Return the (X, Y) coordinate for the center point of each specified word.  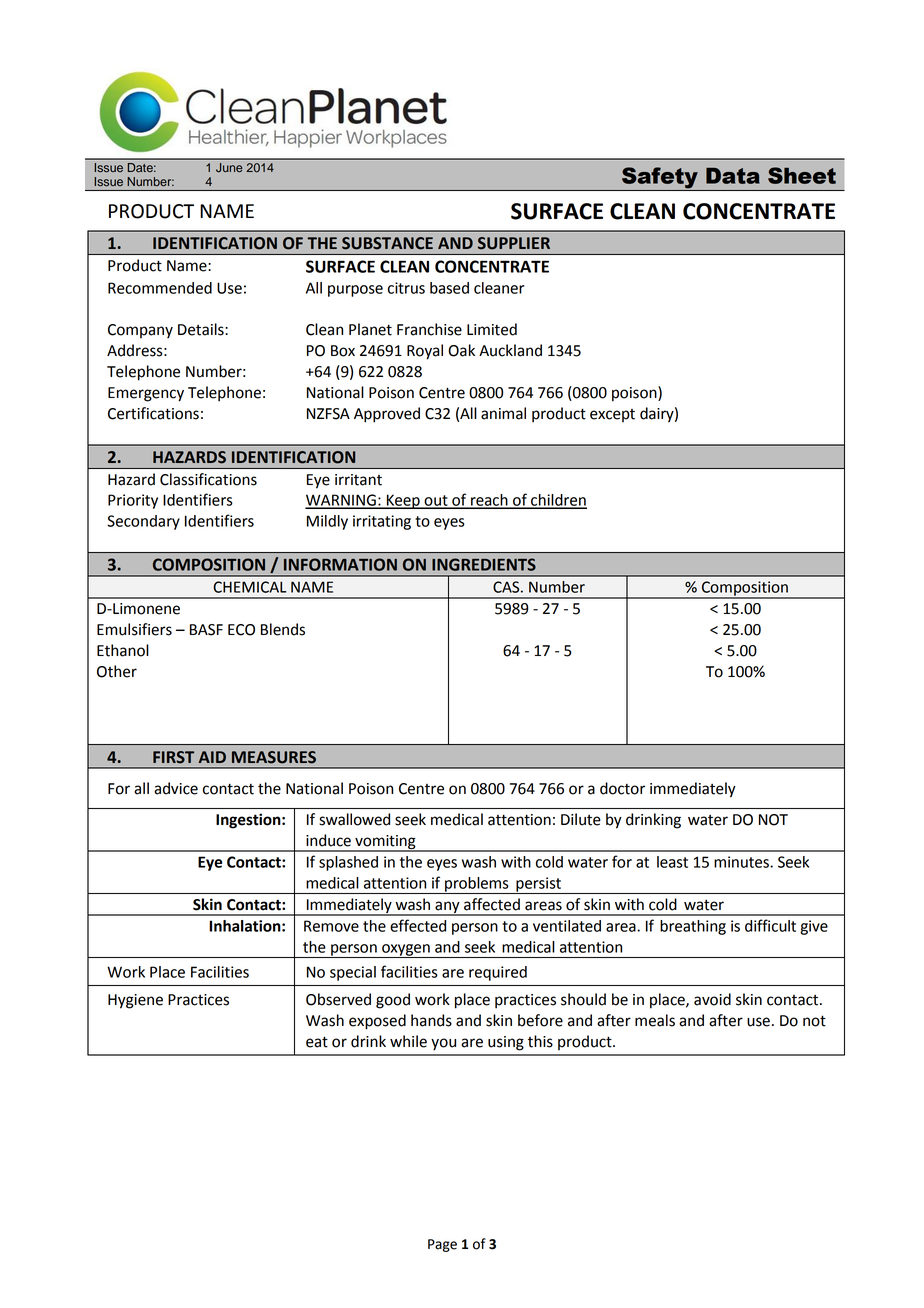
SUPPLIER (514, 243)
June (229, 167)
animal (503, 413)
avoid (712, 999)
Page (442, 1245)
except (612, 415)
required (498, 973)
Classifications (208, 479)
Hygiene (135, 1001)
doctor (622, 788)
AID (212, 757)
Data (733, 176)
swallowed (354, 819)
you (443, 1044)
